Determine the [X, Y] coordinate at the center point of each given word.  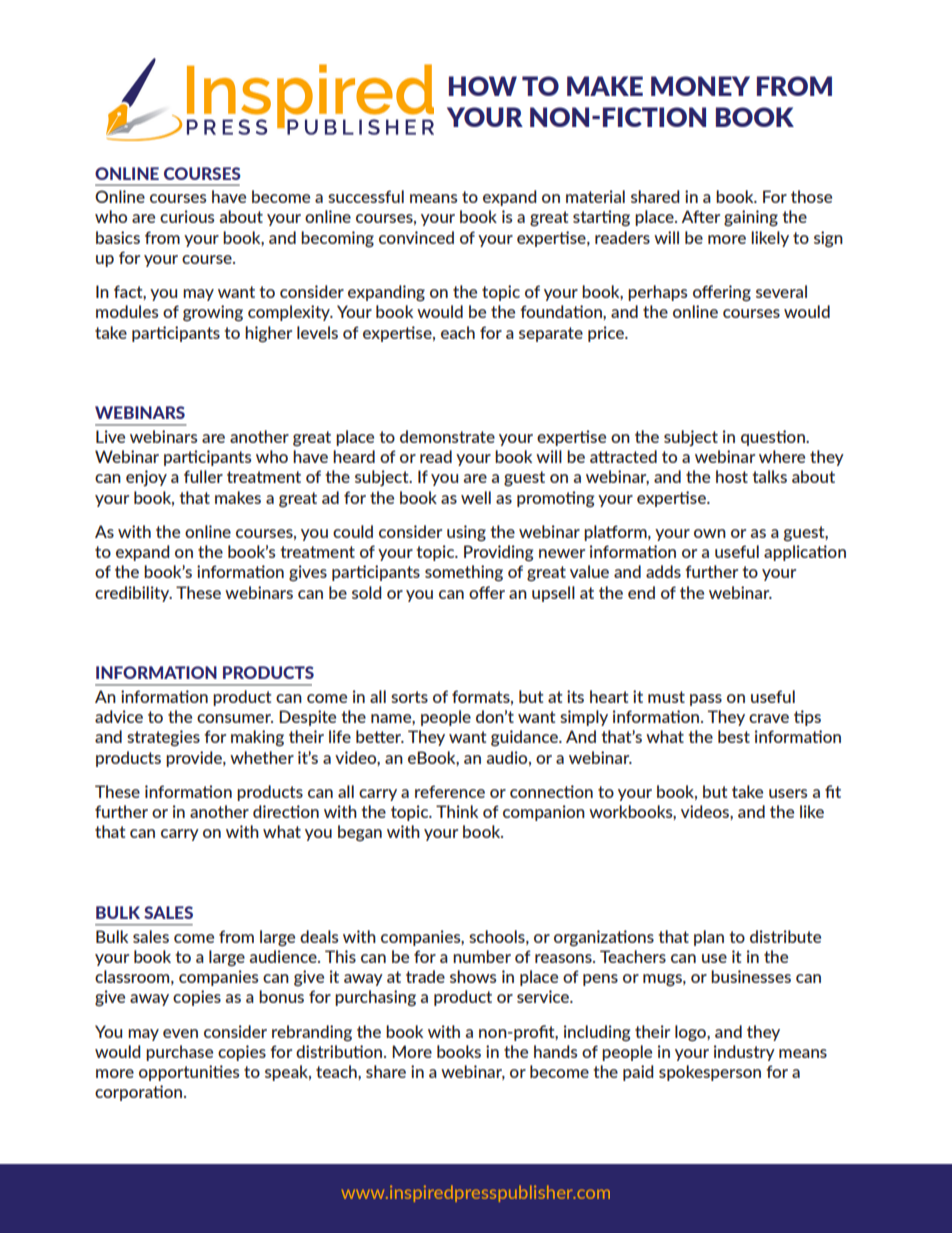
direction [286, 811]
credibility [133, 594]
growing [213, 313]
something [464, 573]
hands [555, 1051]
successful [366, 196]
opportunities [189, 1073]
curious [187, 216]
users [788, 793]
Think [457, 811]
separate [551, 334]
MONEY [700, 86]
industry [744, 1053]
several [781, 291]
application [805, 553]
